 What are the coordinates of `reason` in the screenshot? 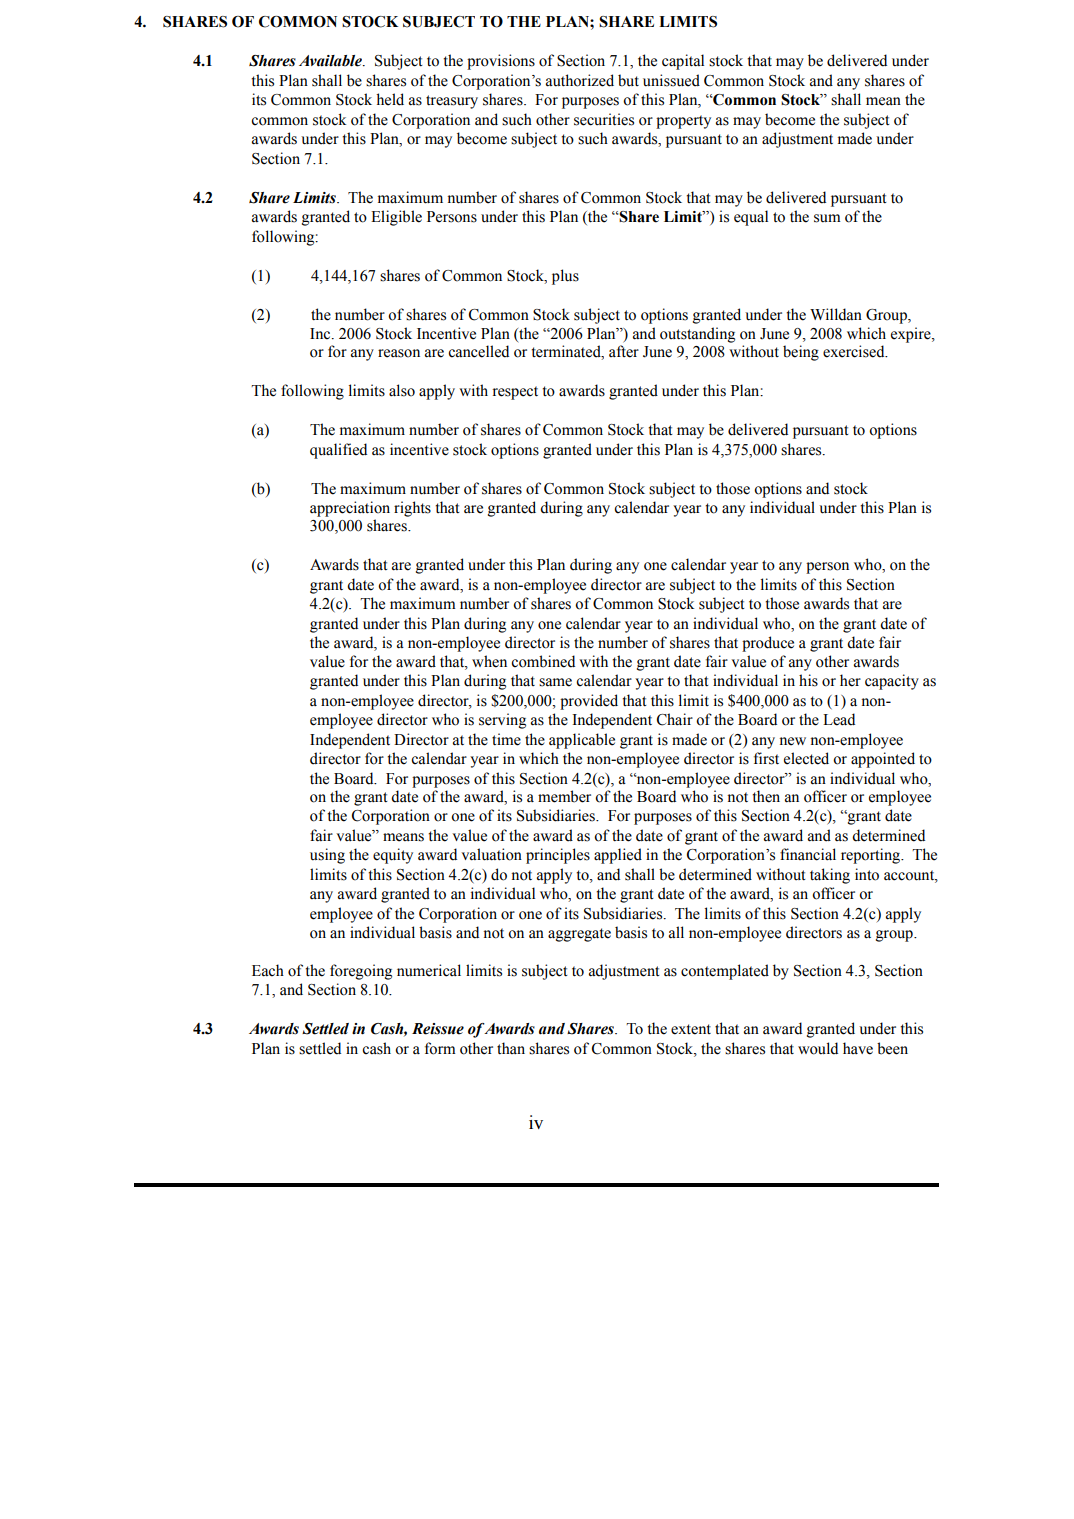 It's located at (399, 353).
